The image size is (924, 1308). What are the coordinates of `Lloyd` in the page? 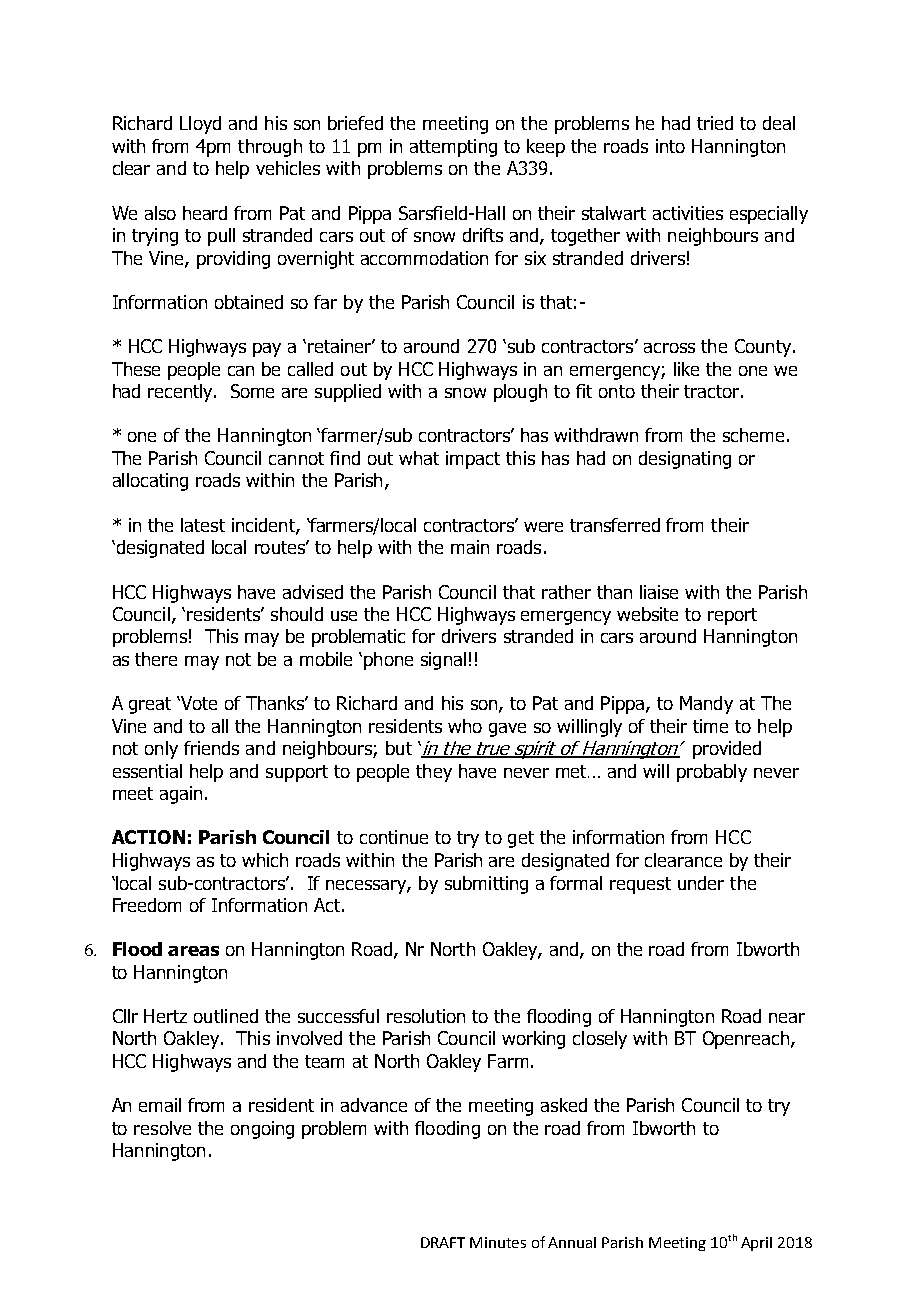 It's located at (200, 125).
